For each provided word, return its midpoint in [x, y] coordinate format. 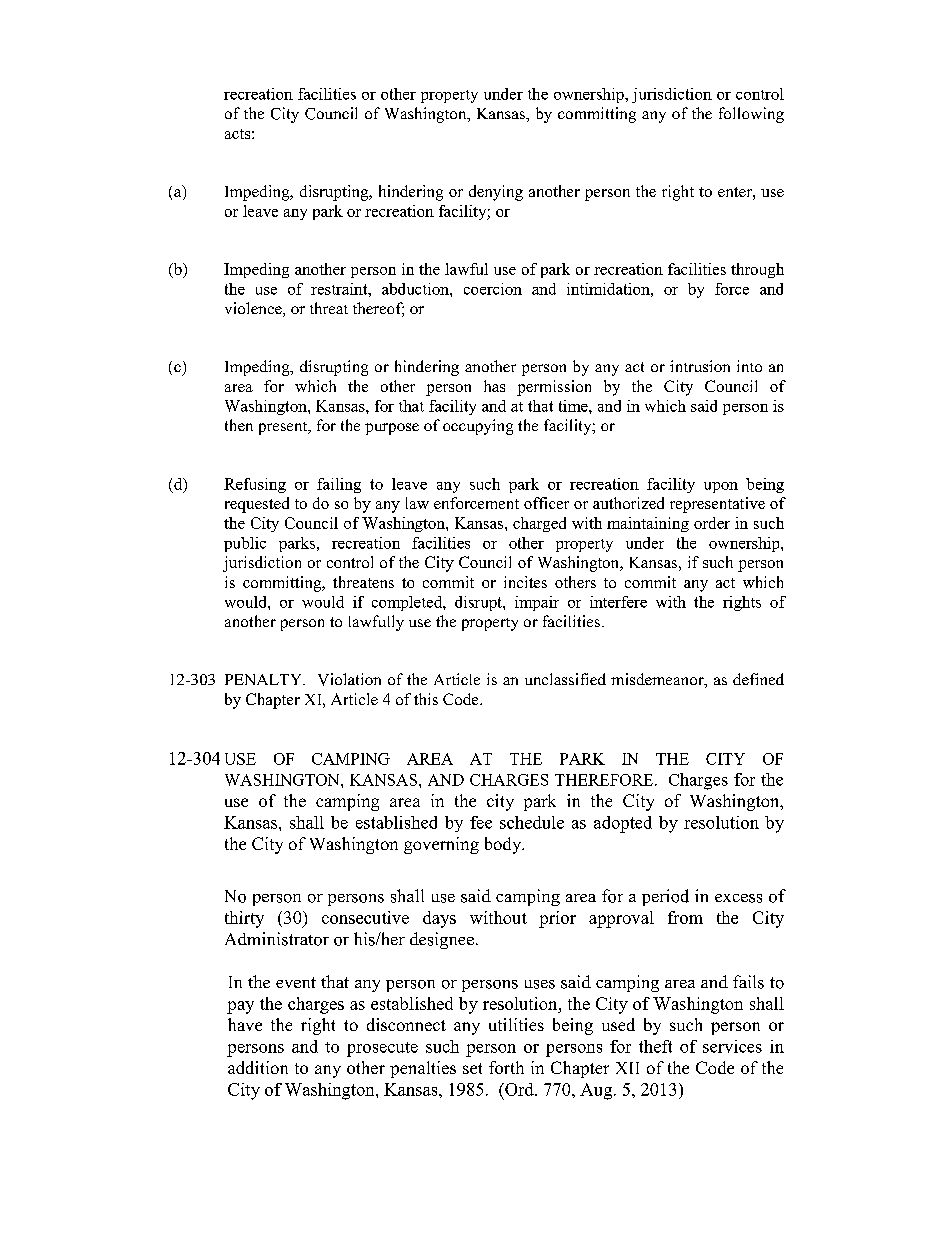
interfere [618, 602]
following [751, 115]
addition [258, 1067]
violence [254, 309]
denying [496, 193]
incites [525, 582]
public [245, 544]
